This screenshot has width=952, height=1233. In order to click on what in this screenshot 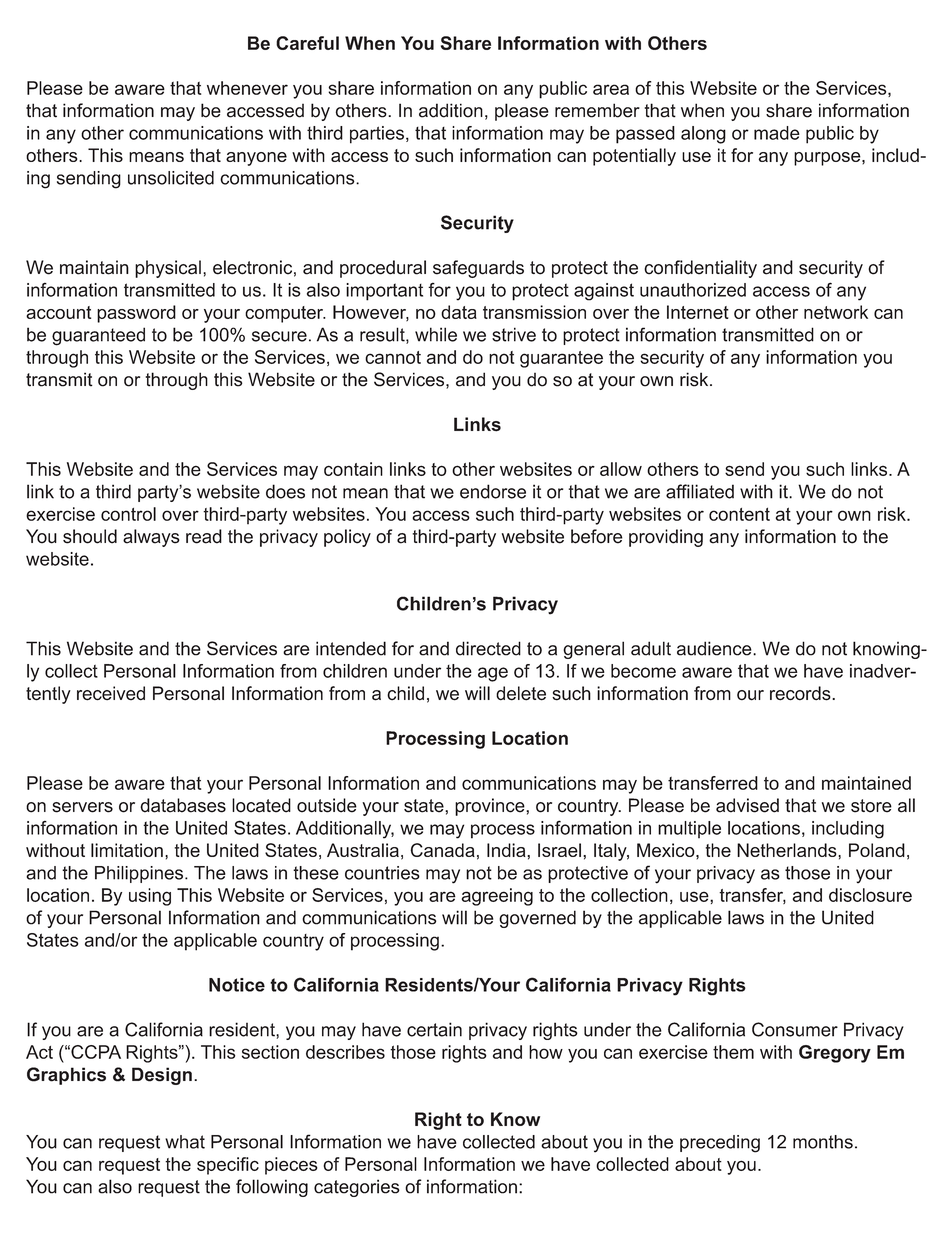, I will do `click(185, 1142)`.
